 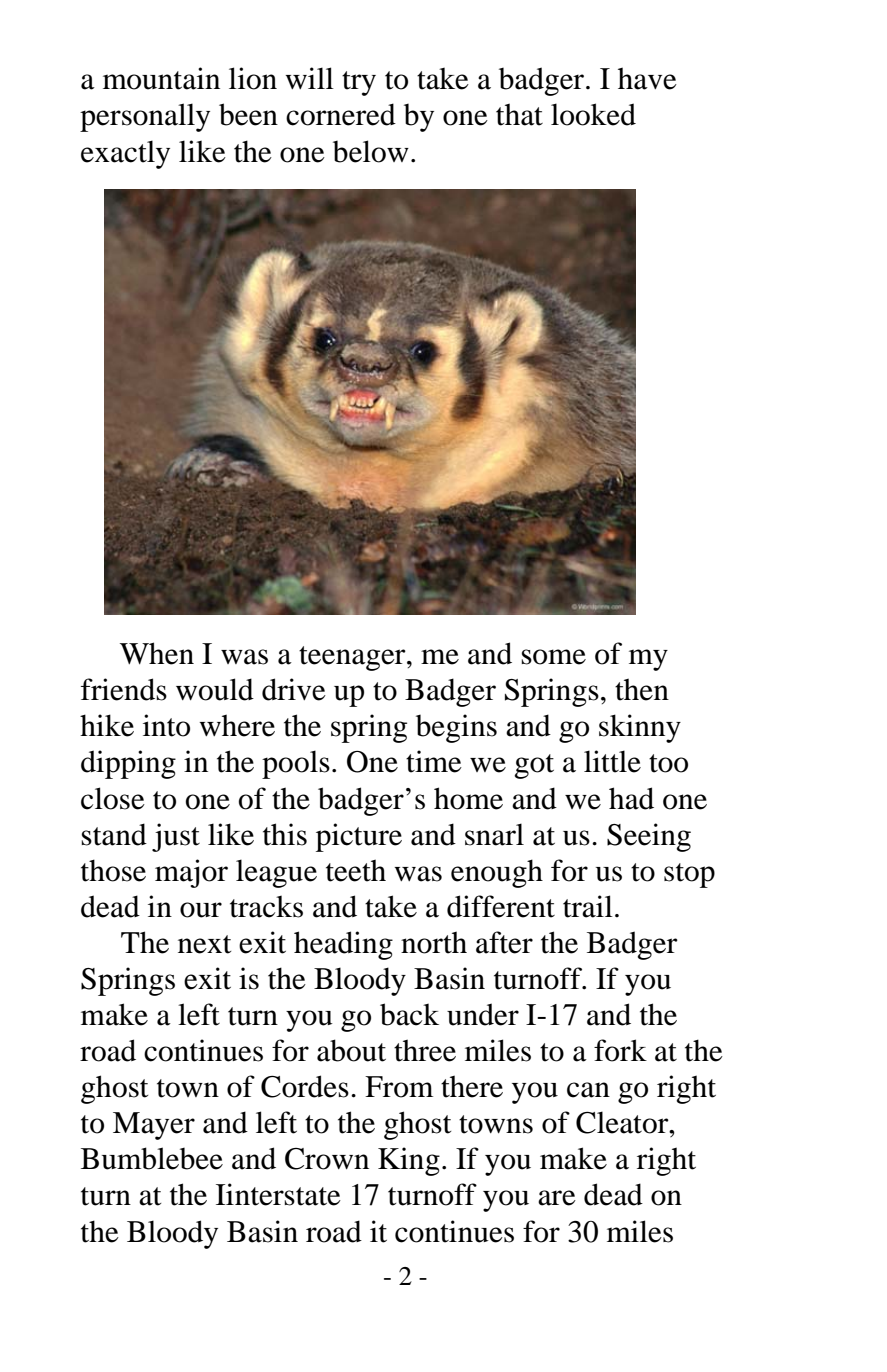 I want to click on then, so click(x=642, y=689).
